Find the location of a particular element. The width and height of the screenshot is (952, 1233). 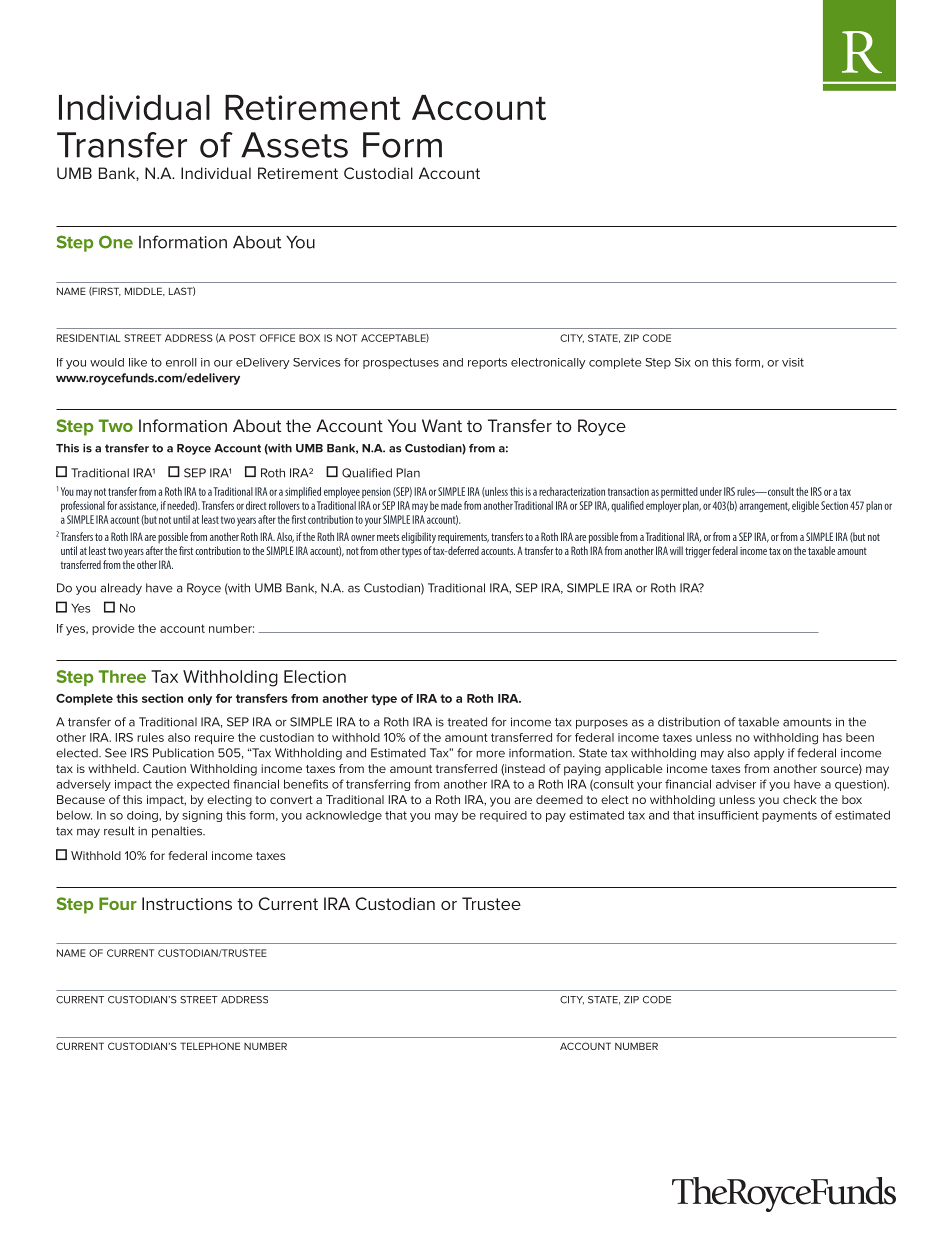

Instructions is located at coordinates (187, 903).
